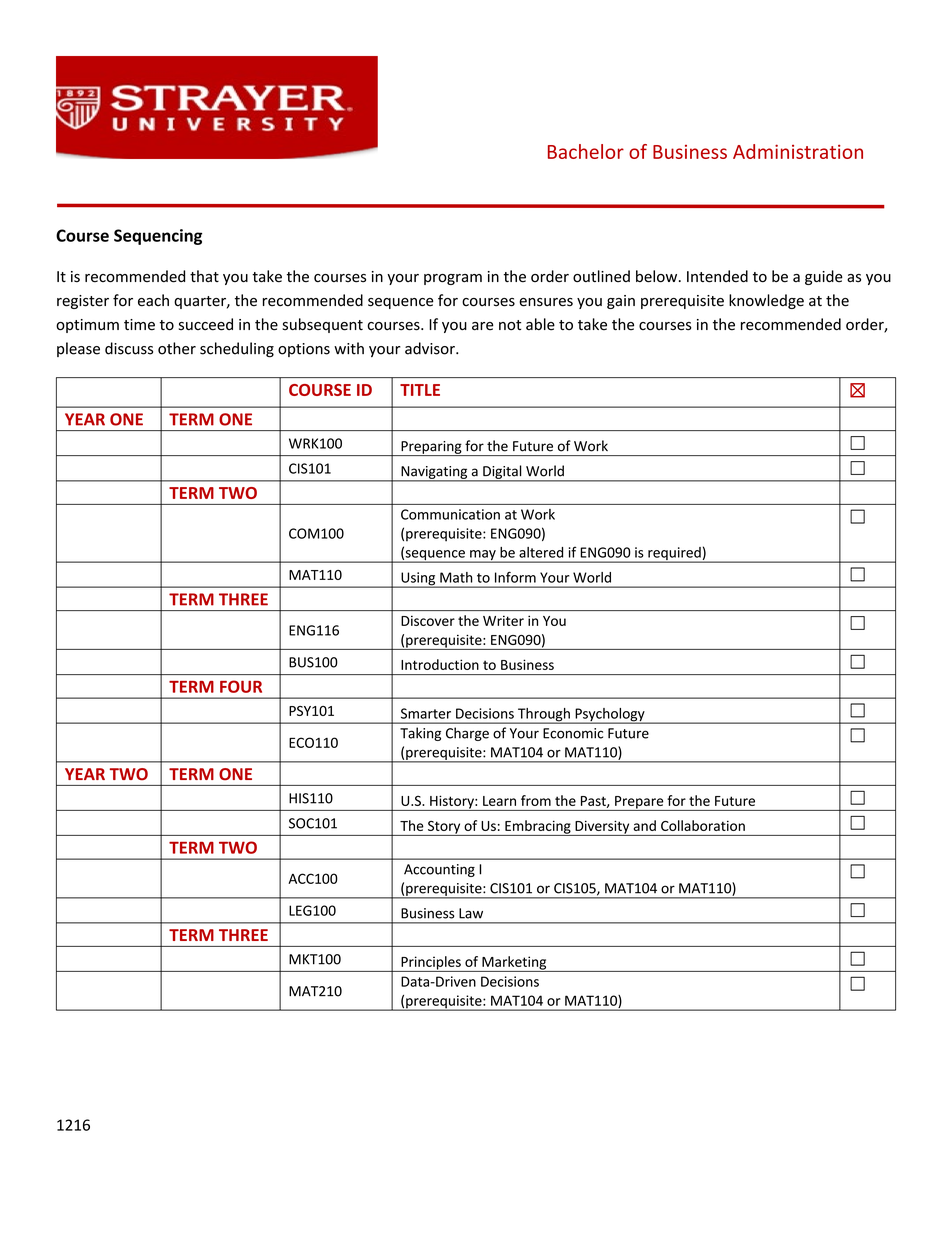  What do you see at coordinates (420, 734) in the document?
I see `Taking` at bounding box center [420, 734].
